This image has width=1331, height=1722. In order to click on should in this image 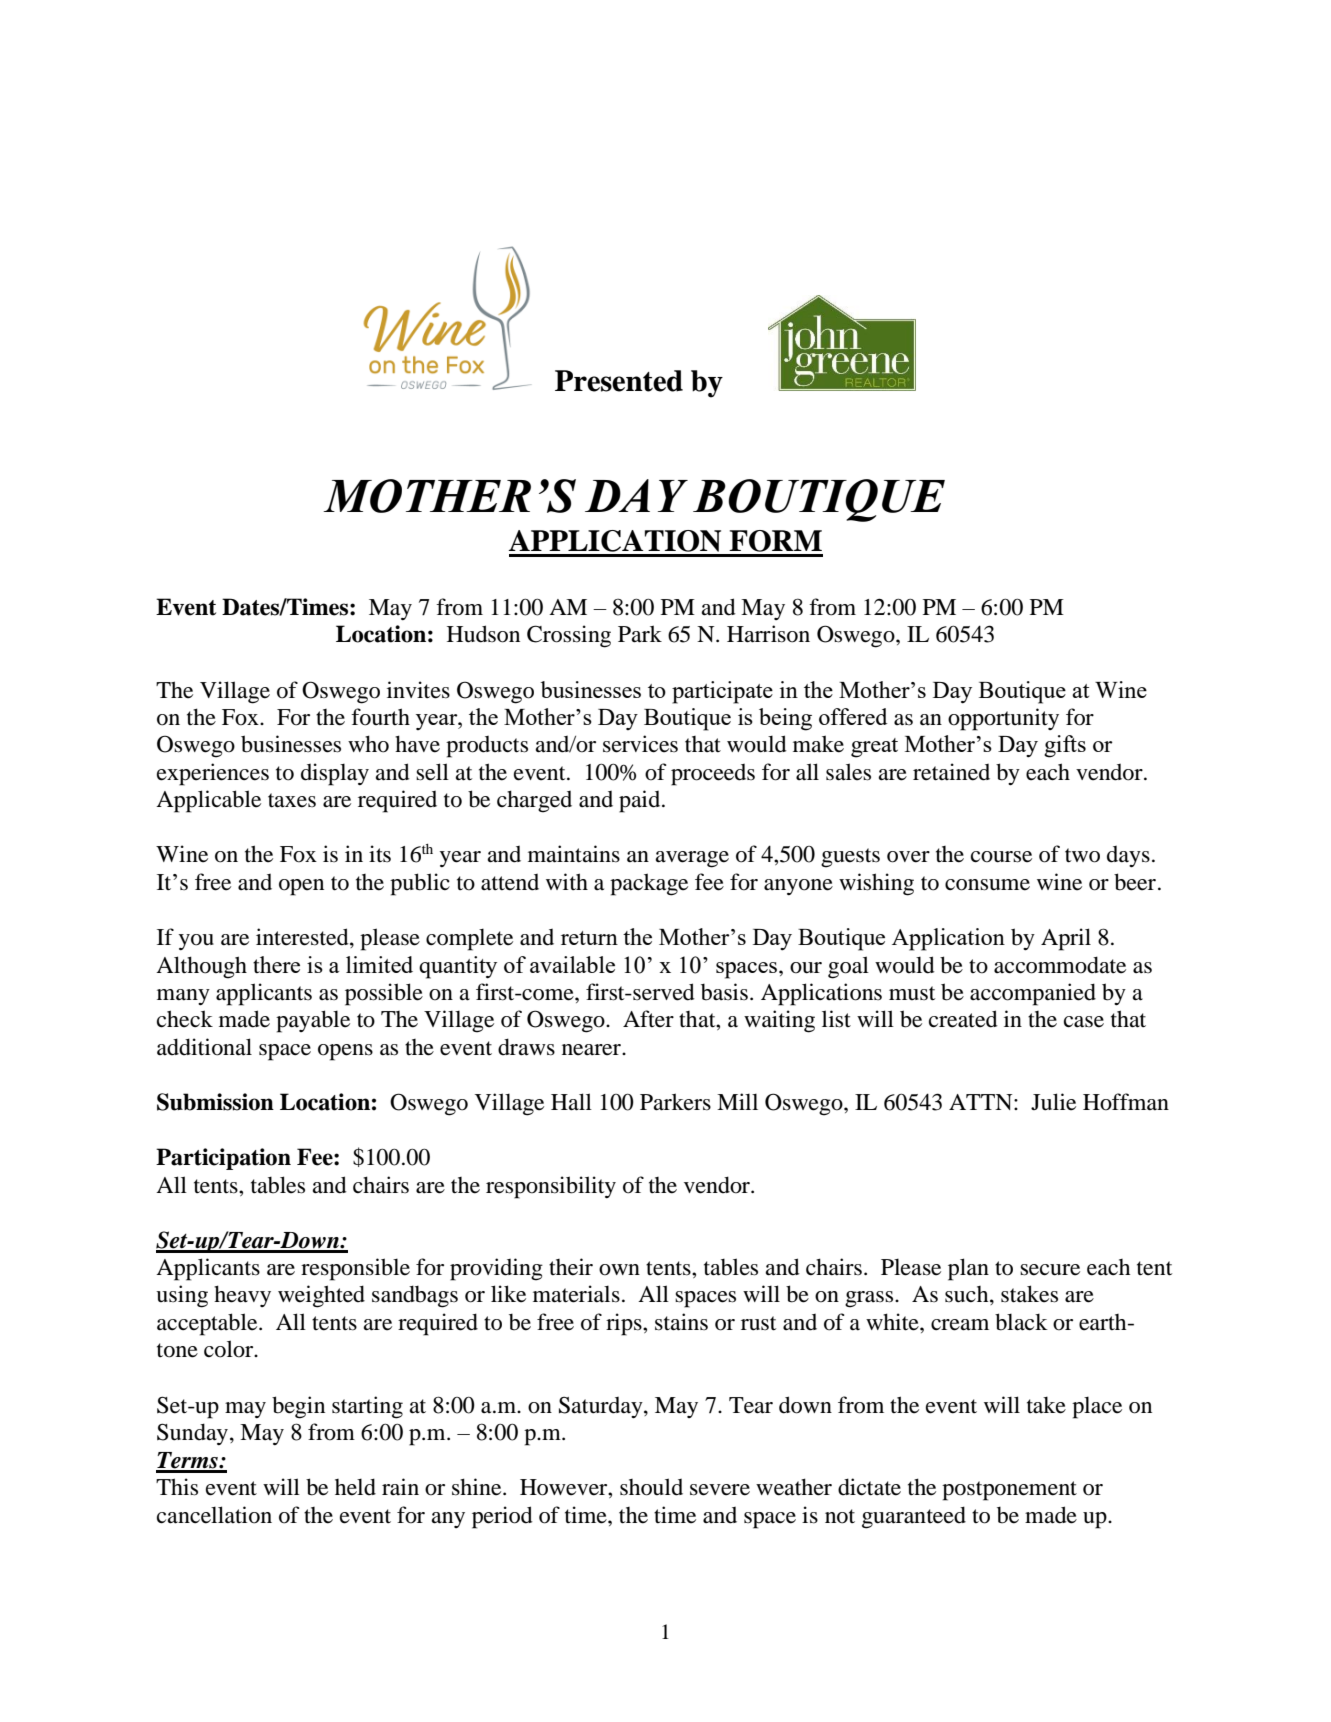, I will do `click(651, 1487)`.
